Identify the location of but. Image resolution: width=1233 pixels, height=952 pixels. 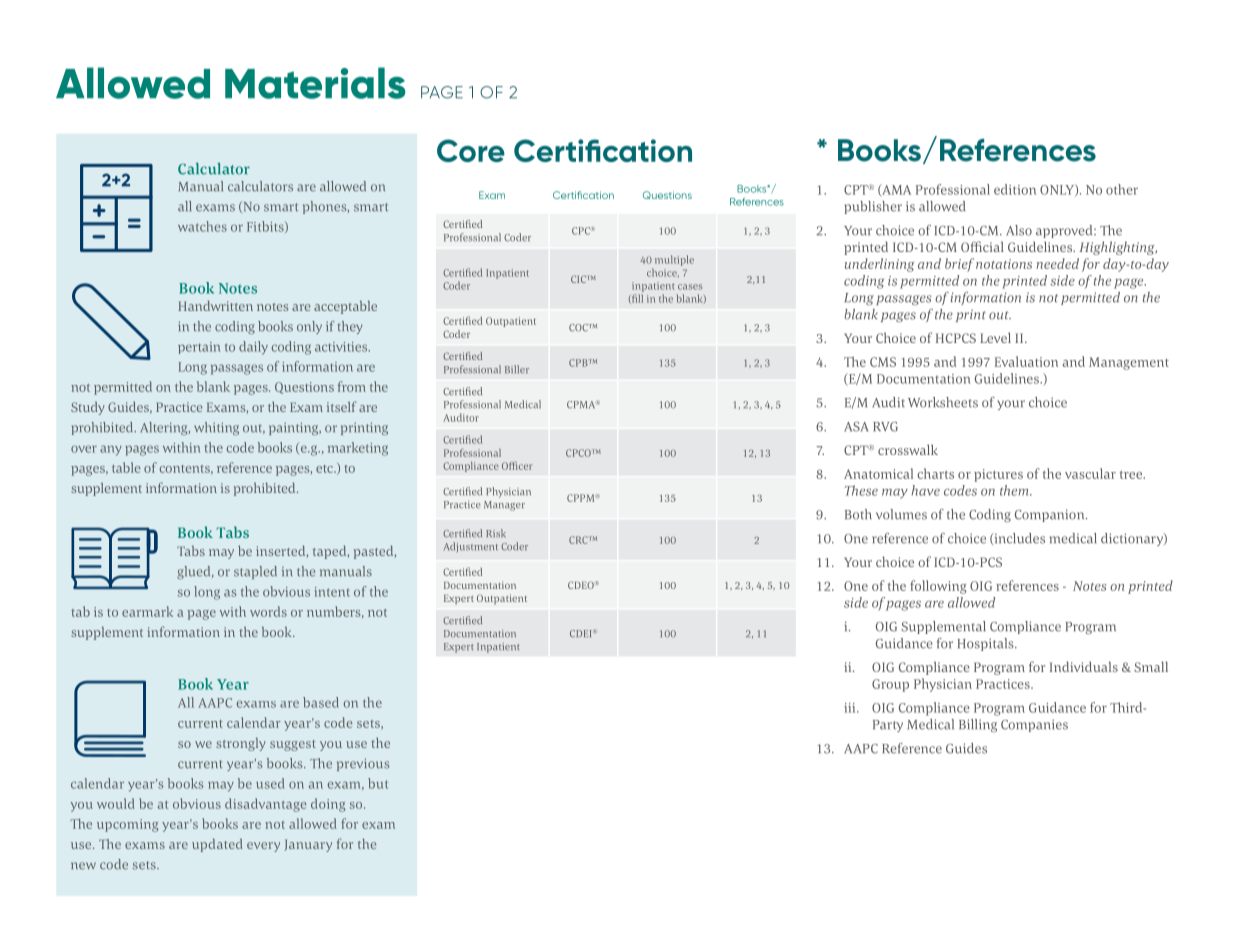
(378, 783).
